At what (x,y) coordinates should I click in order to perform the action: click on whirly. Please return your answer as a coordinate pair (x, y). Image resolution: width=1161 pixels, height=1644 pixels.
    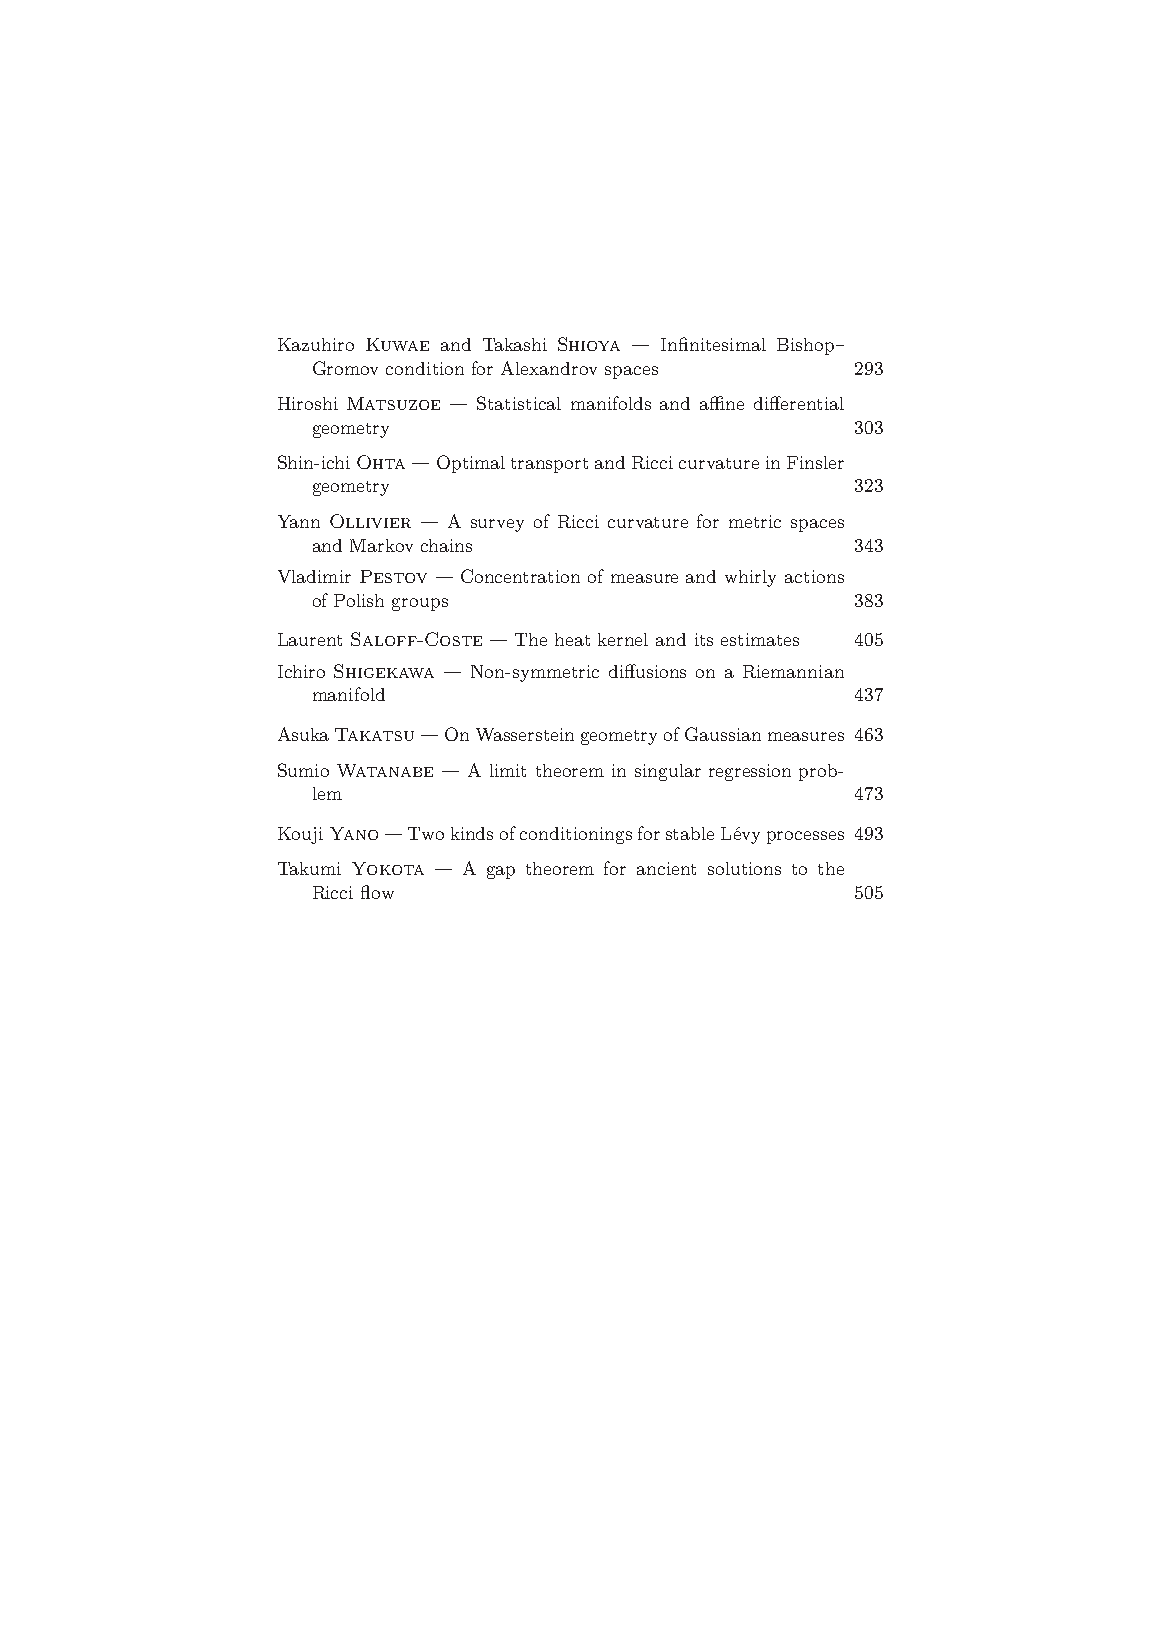
    Looking at the image, I should click on (750, 578).
